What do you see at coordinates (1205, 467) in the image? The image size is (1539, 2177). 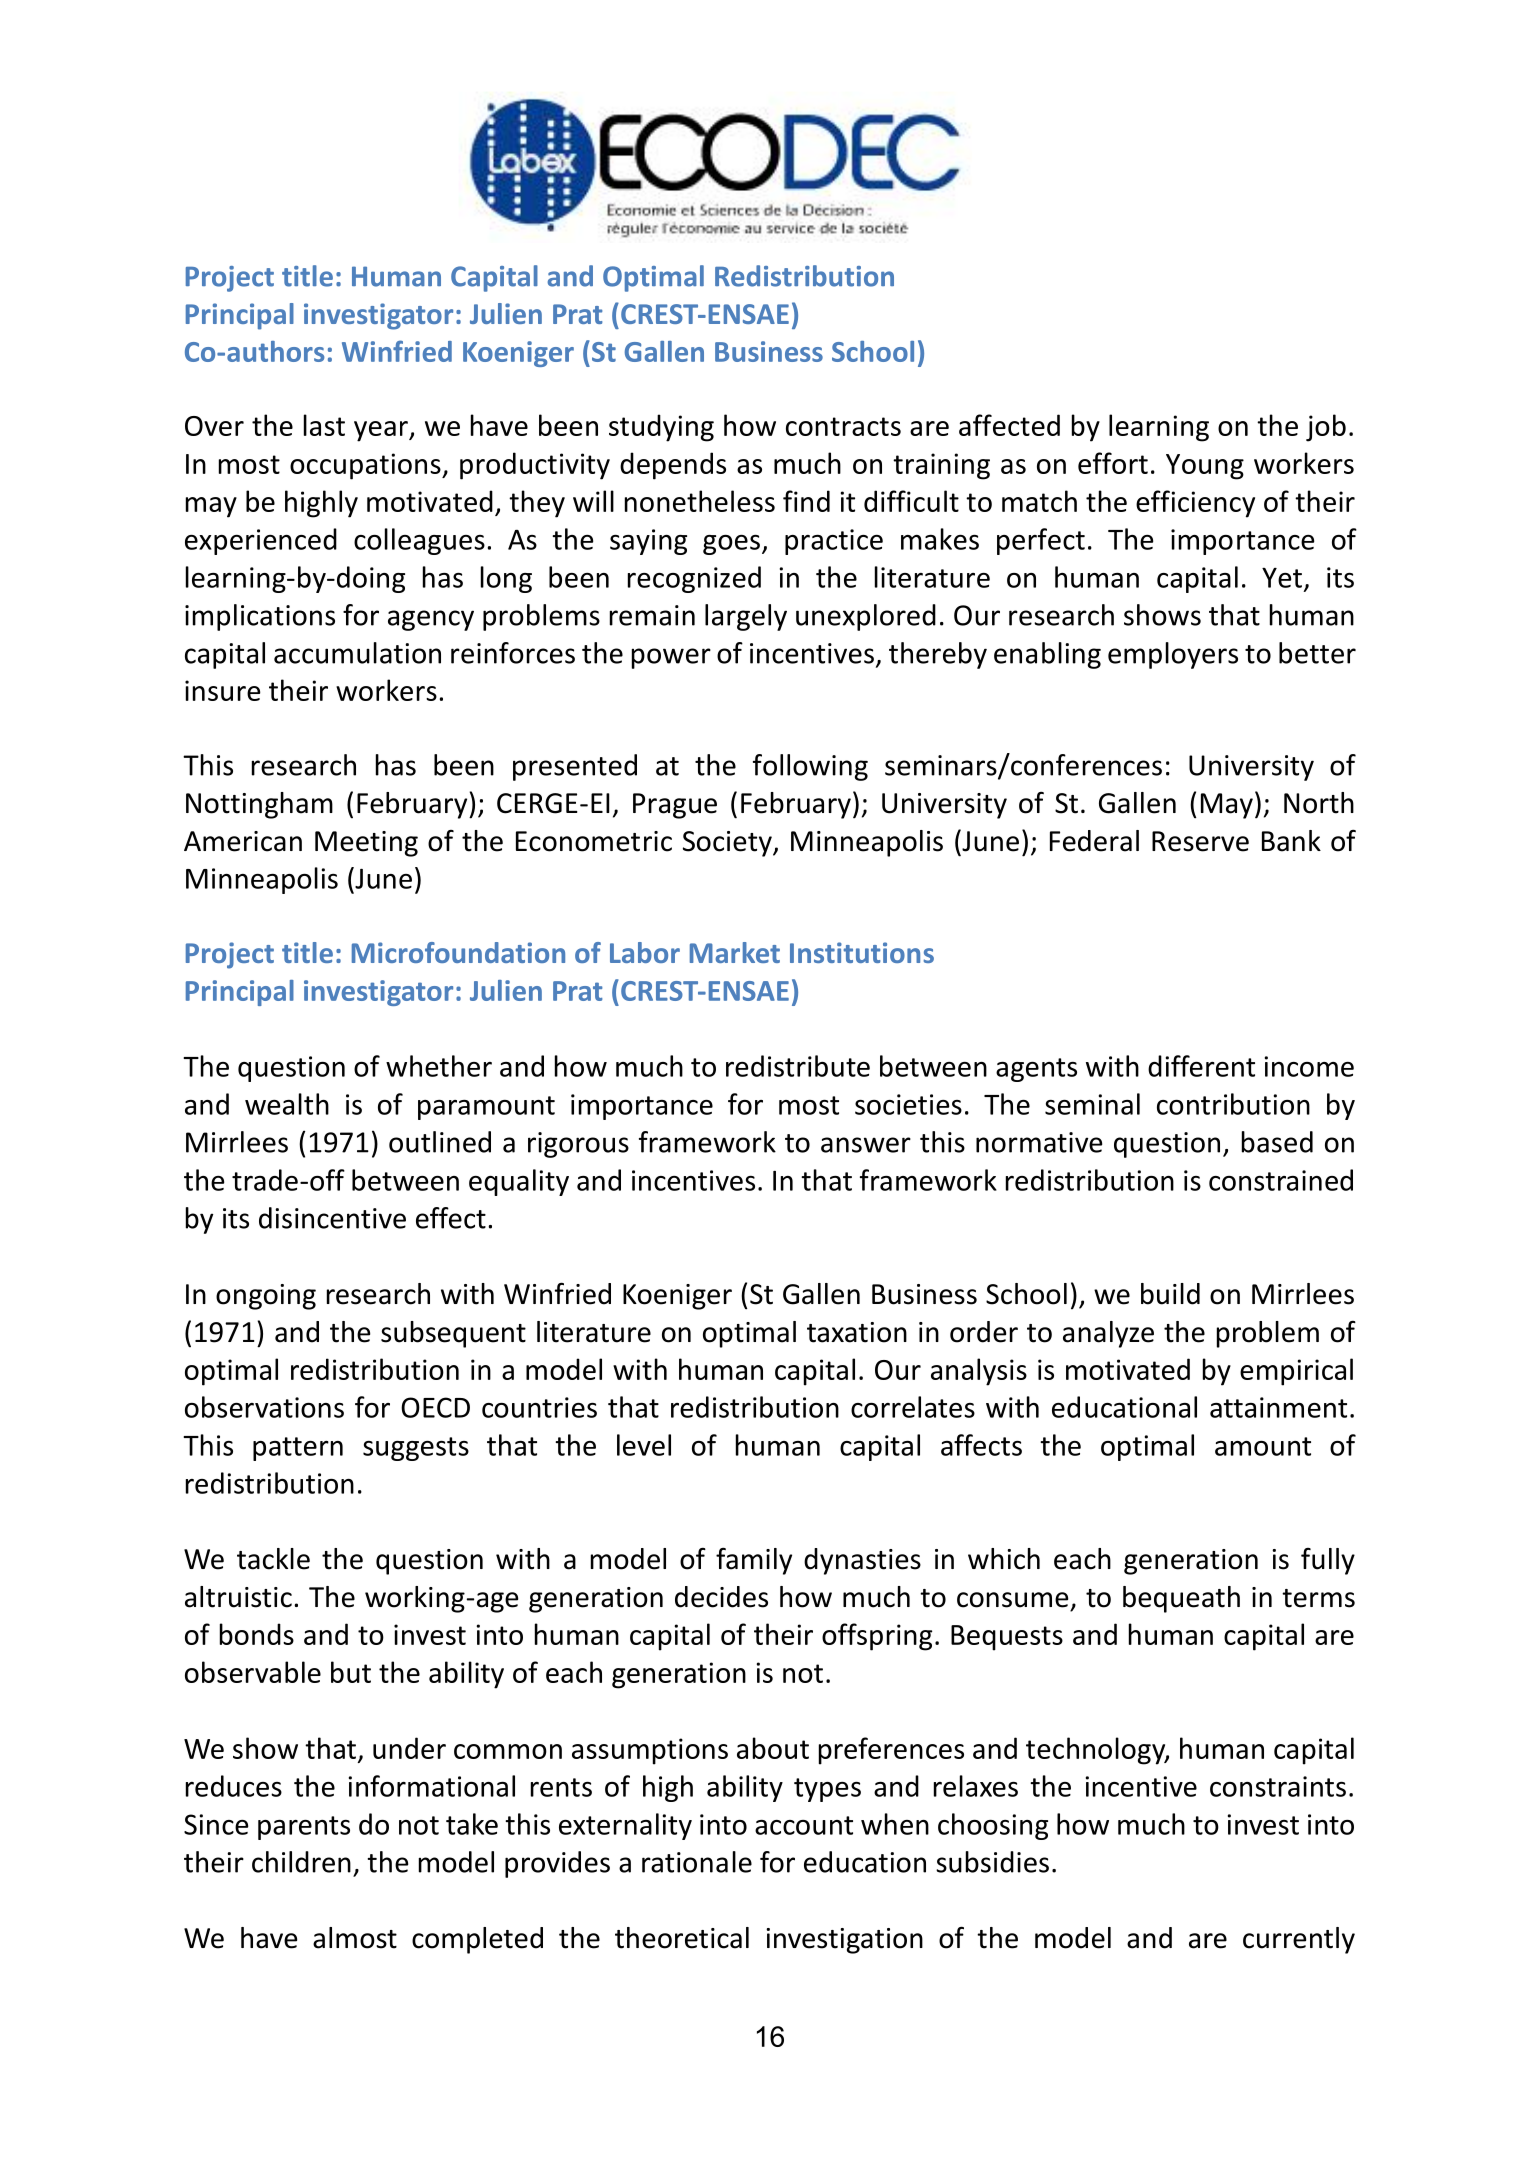 I see `Young` at bounding box center [1205, 467].
